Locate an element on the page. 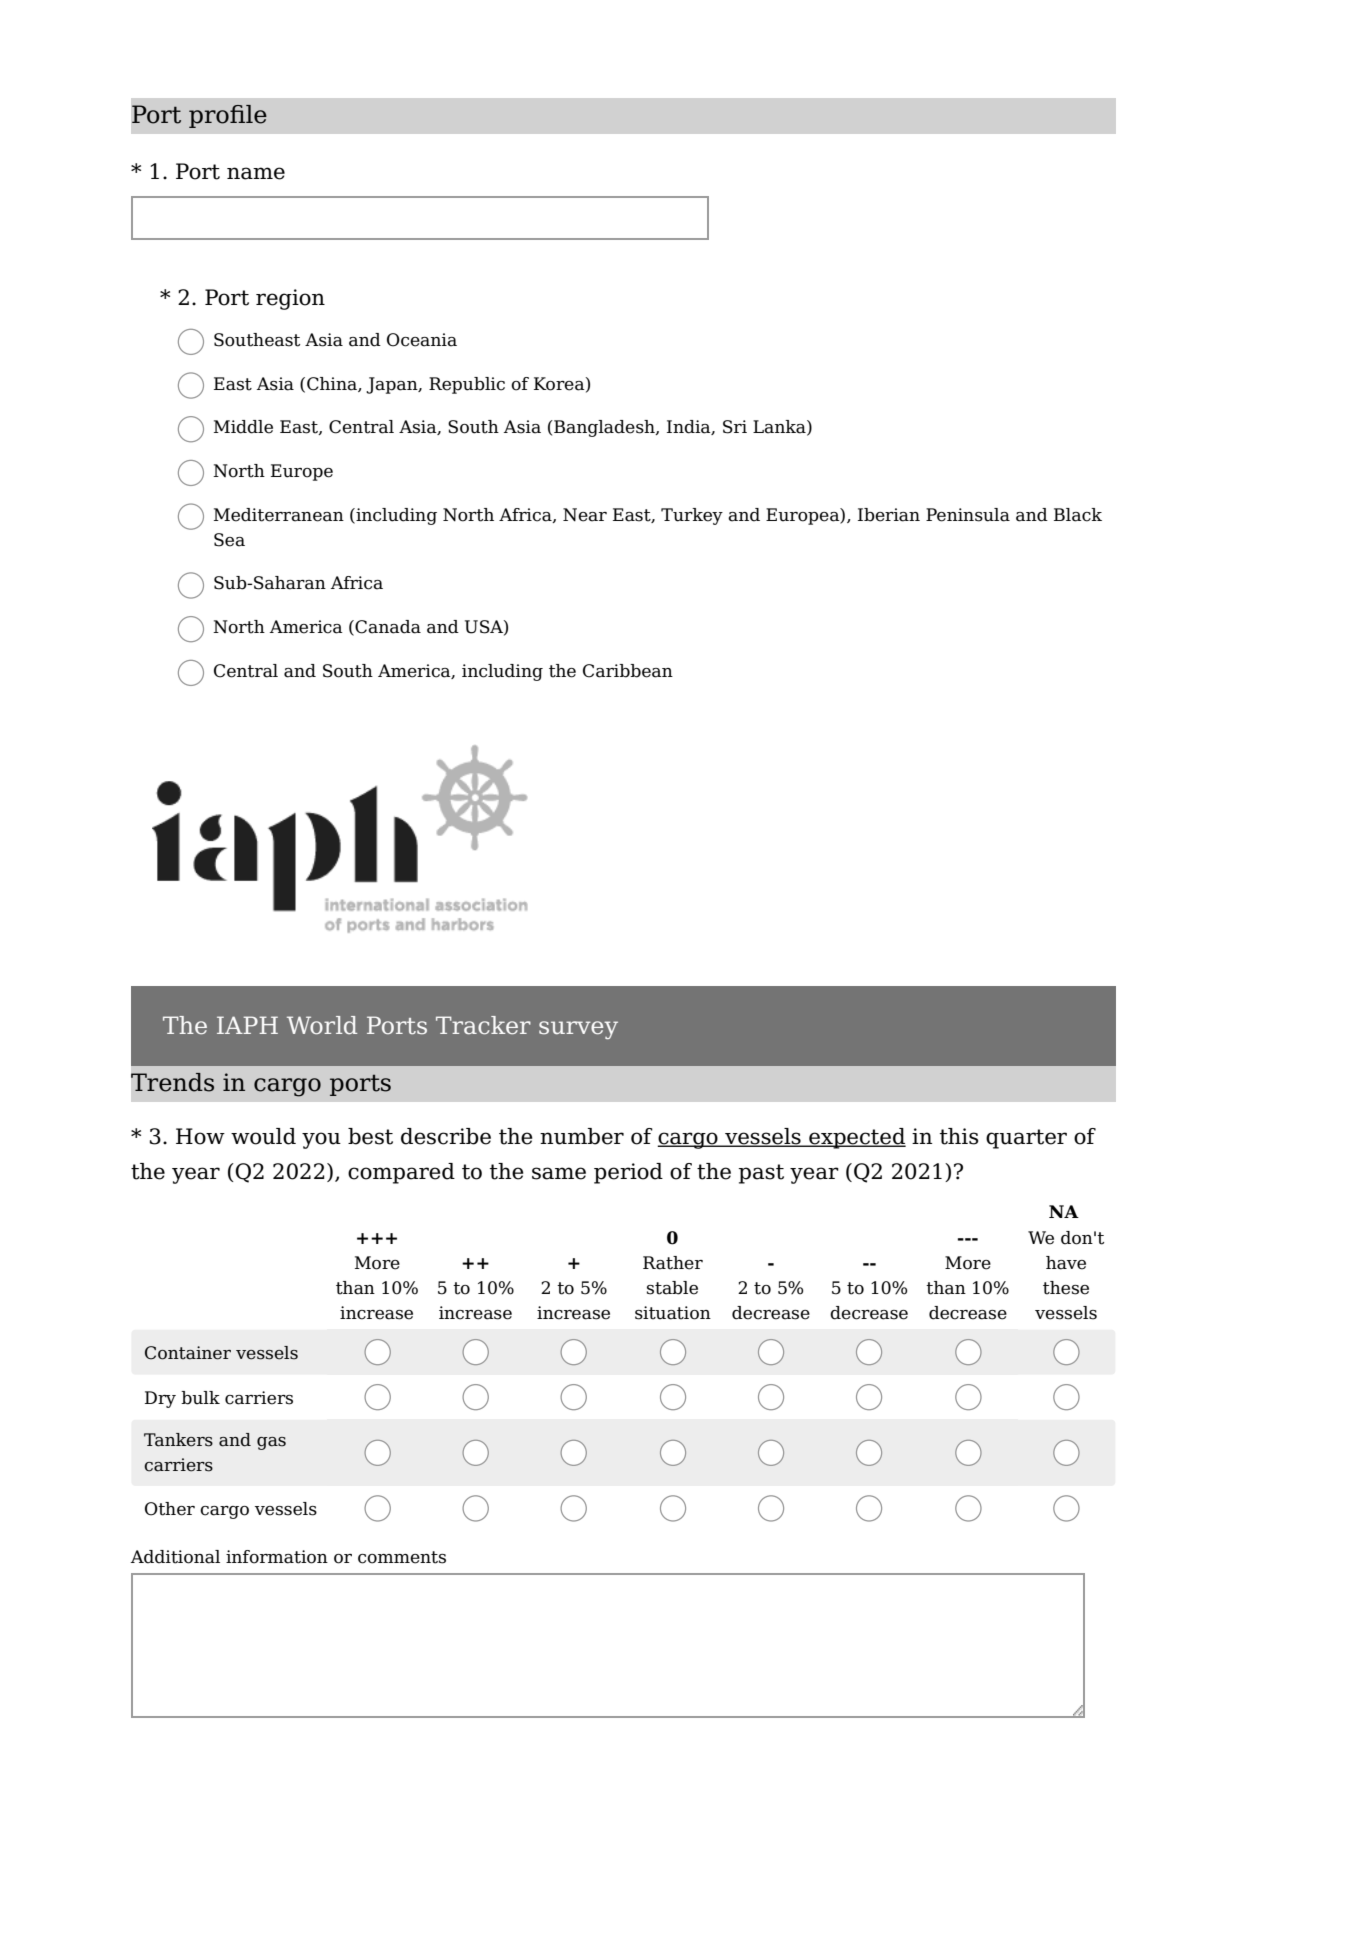  Peninsula is located at coordinates (968, 515).
